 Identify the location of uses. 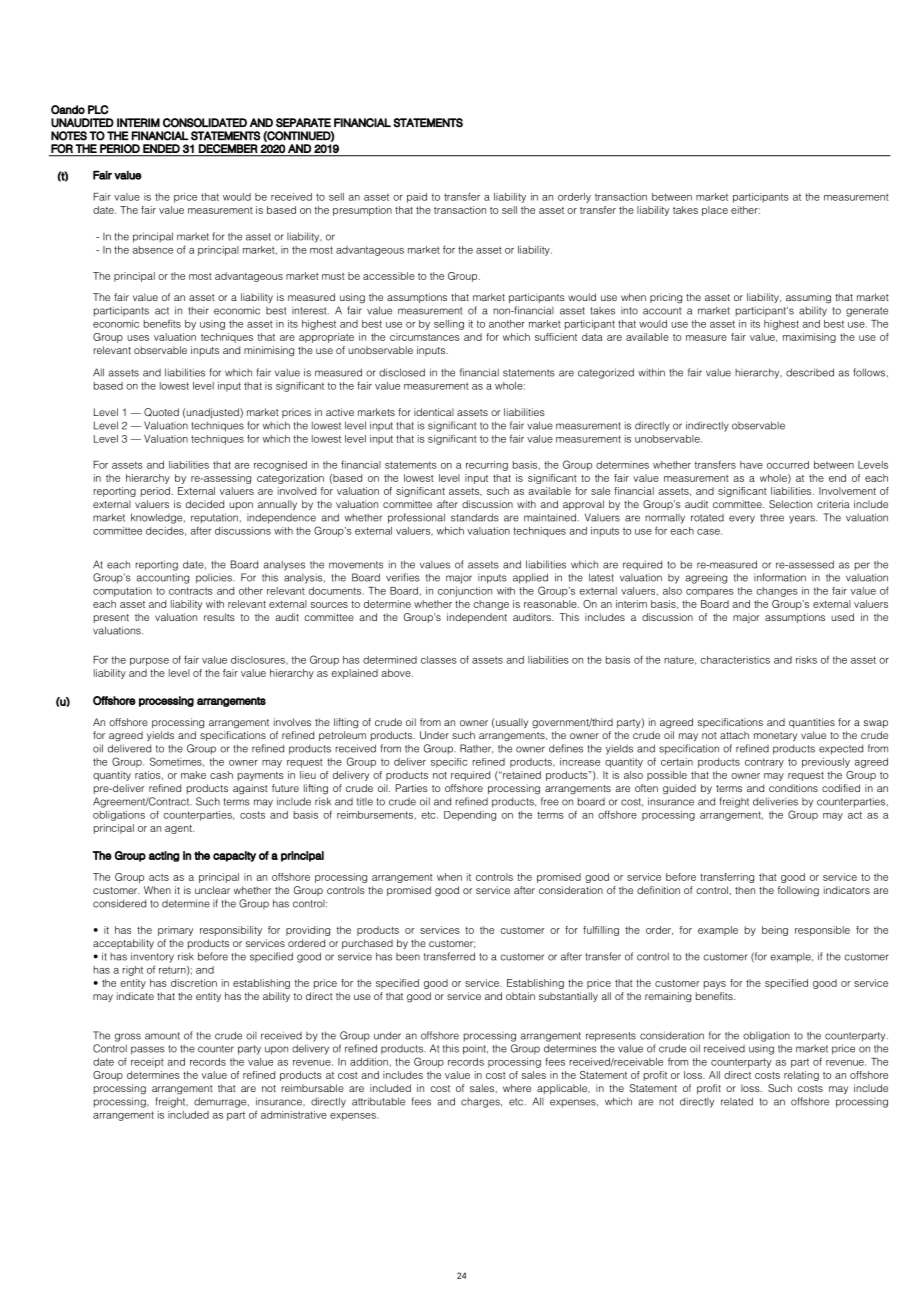
(138, 338).
